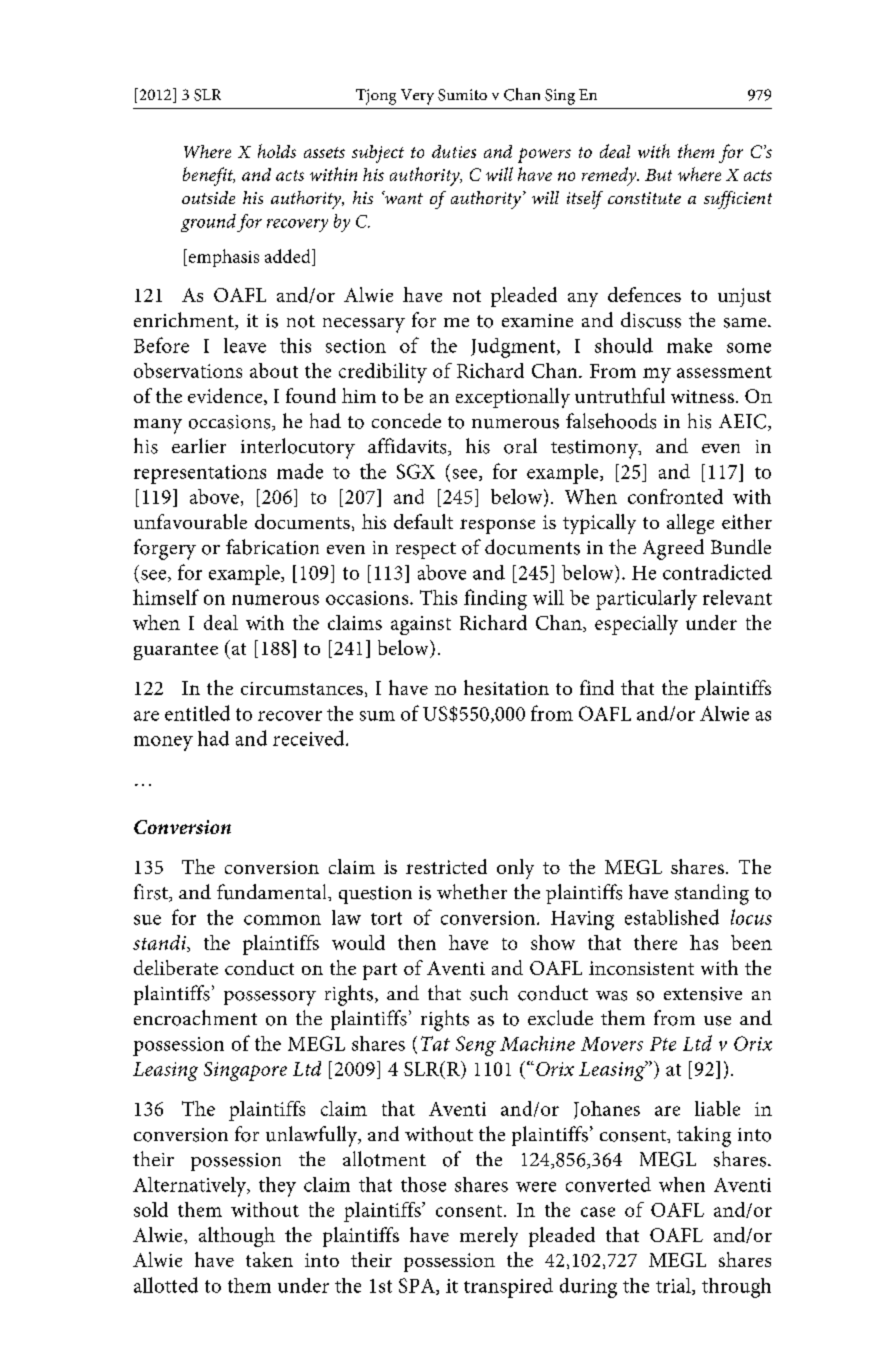  I want to click on merely, so click(489, 1237).
